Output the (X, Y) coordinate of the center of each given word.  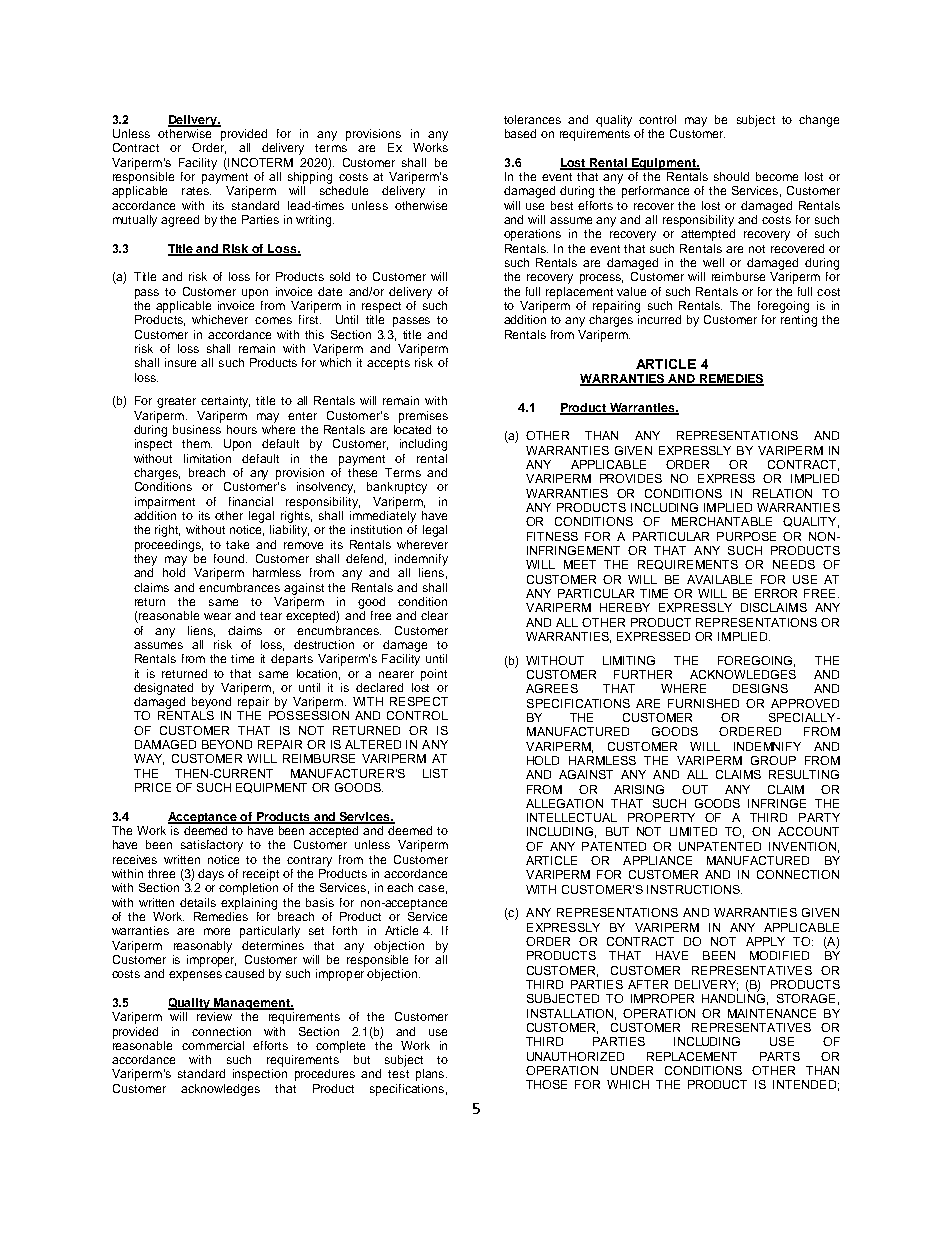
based (520, 133)
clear (434, 615)
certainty (225, 402)
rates (196, 191)
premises (423, 417)
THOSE (546, 1084)
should (731, 176)
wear (217, 616)
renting (799, 321)
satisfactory (212, 846)
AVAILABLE (719, 579)
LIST (435, 773)
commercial (213, 1045)
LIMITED (693, 831)
